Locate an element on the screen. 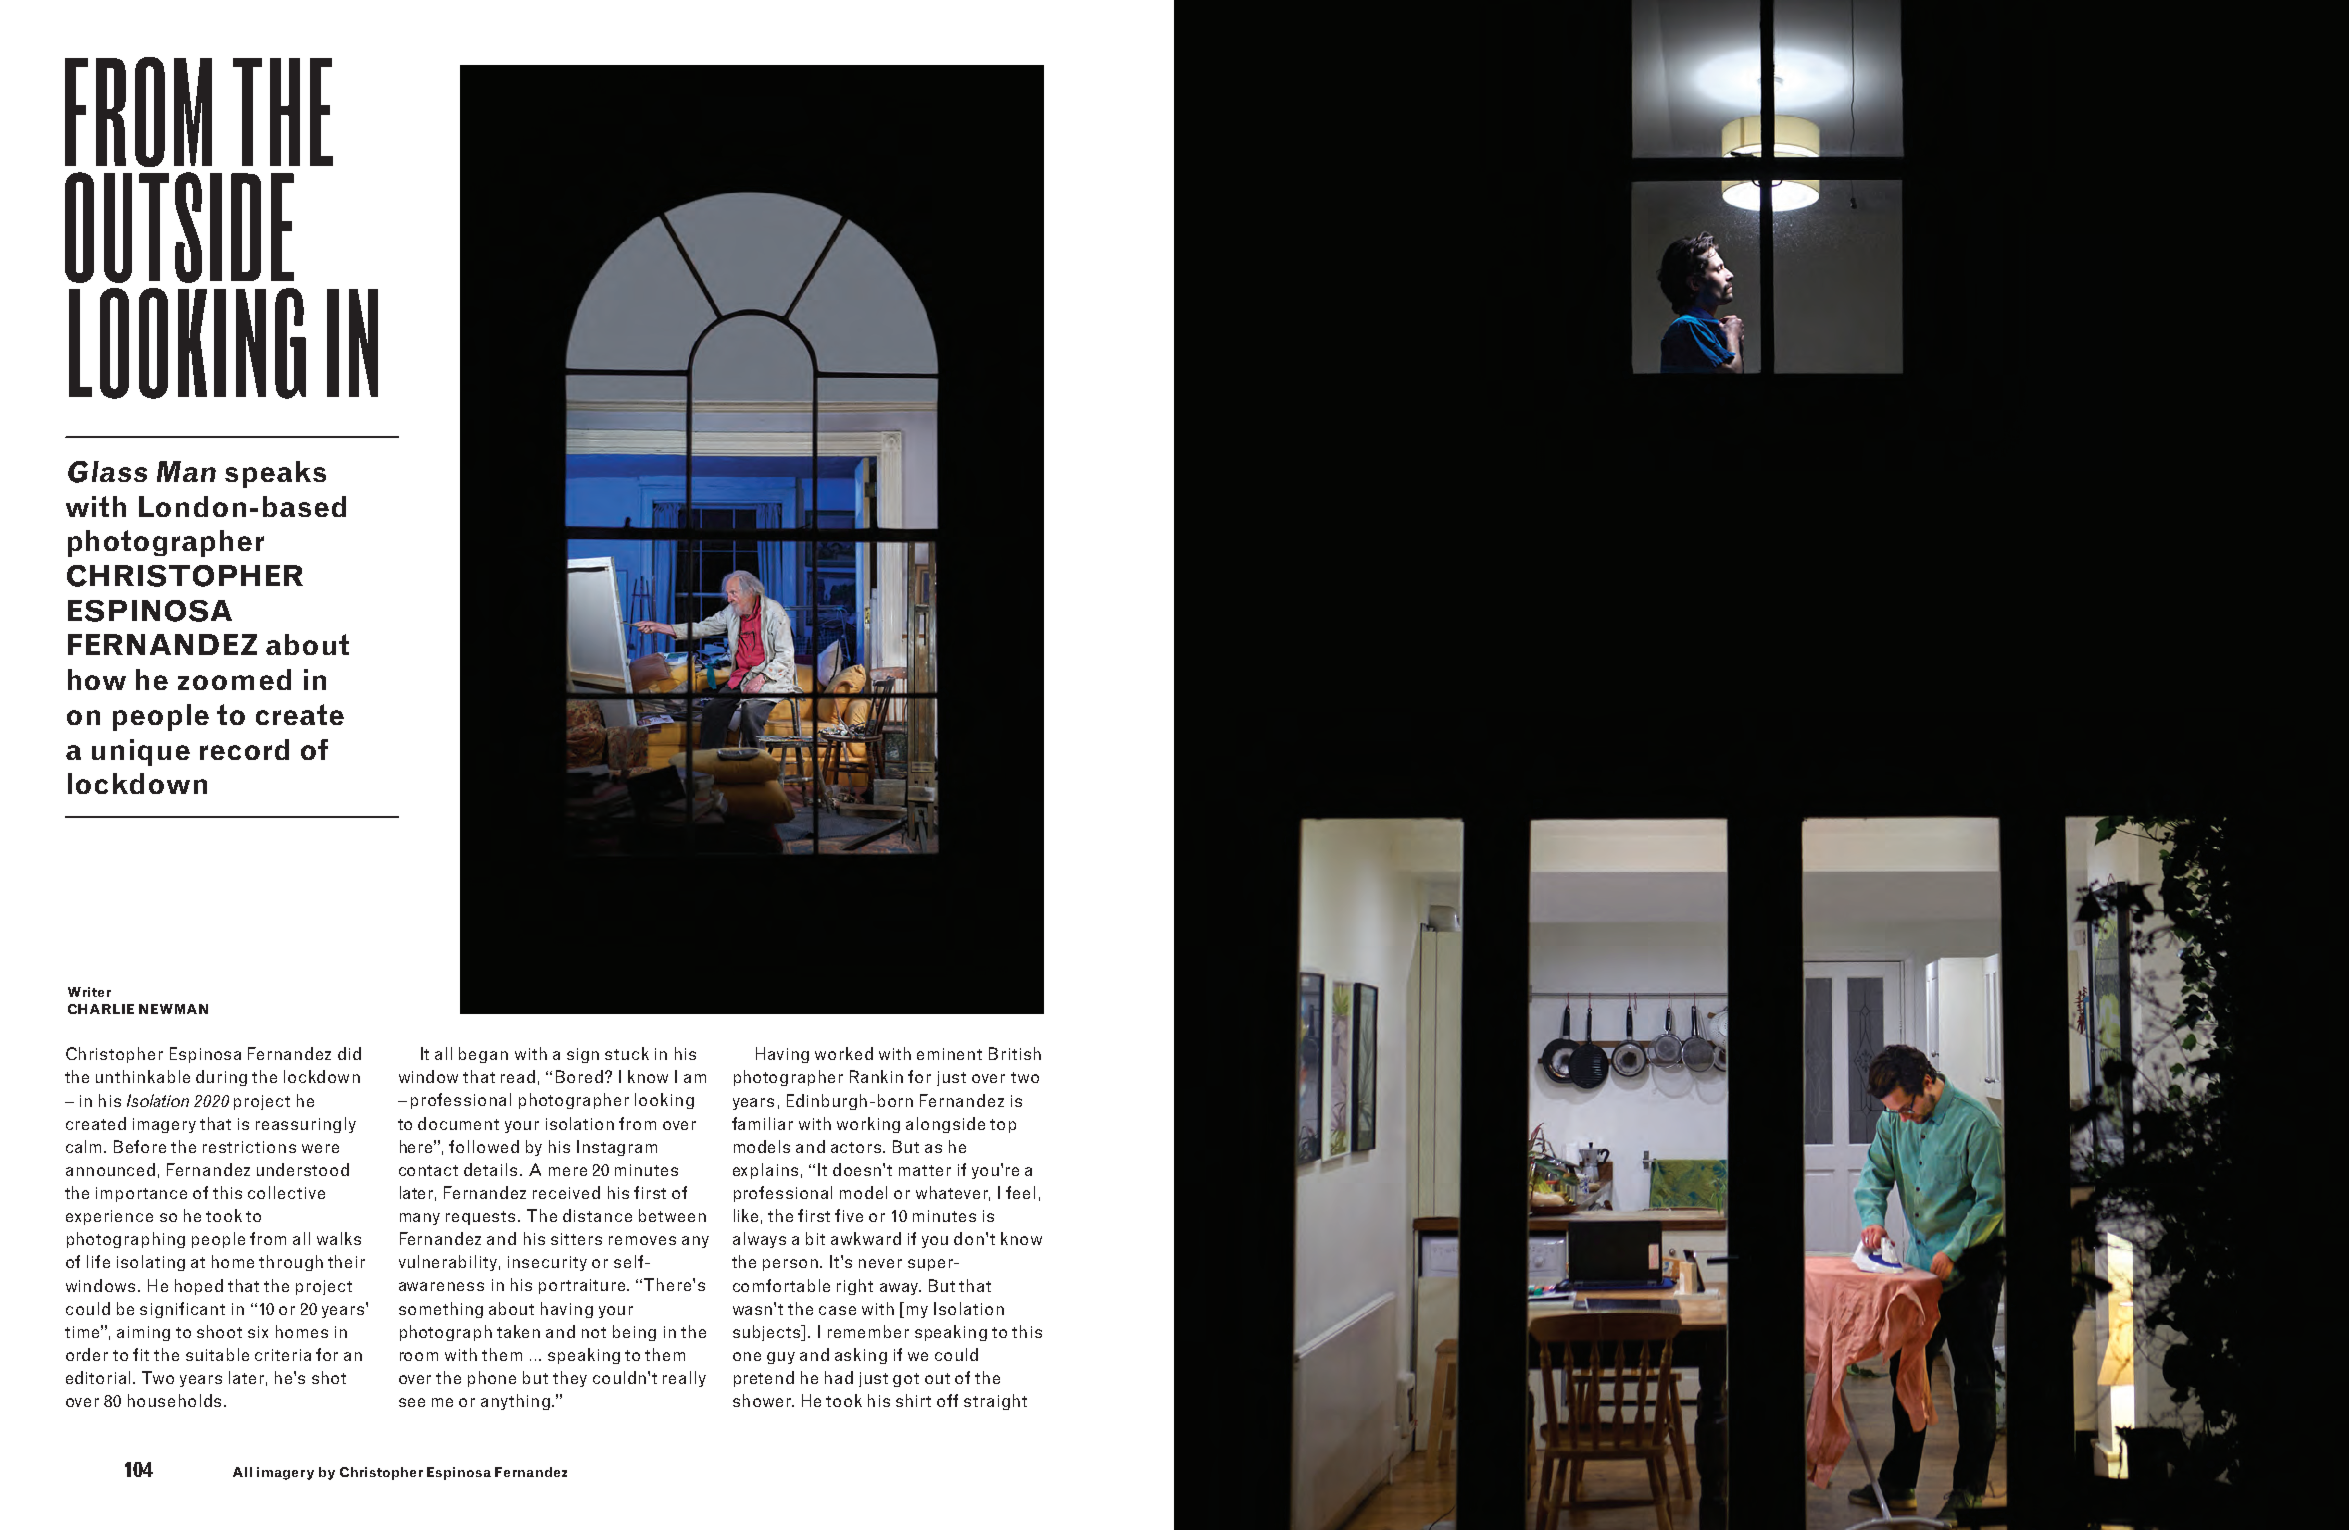 This screenshot has width=2349, height=1530. zoomed is located at coordinates (234, 679).
